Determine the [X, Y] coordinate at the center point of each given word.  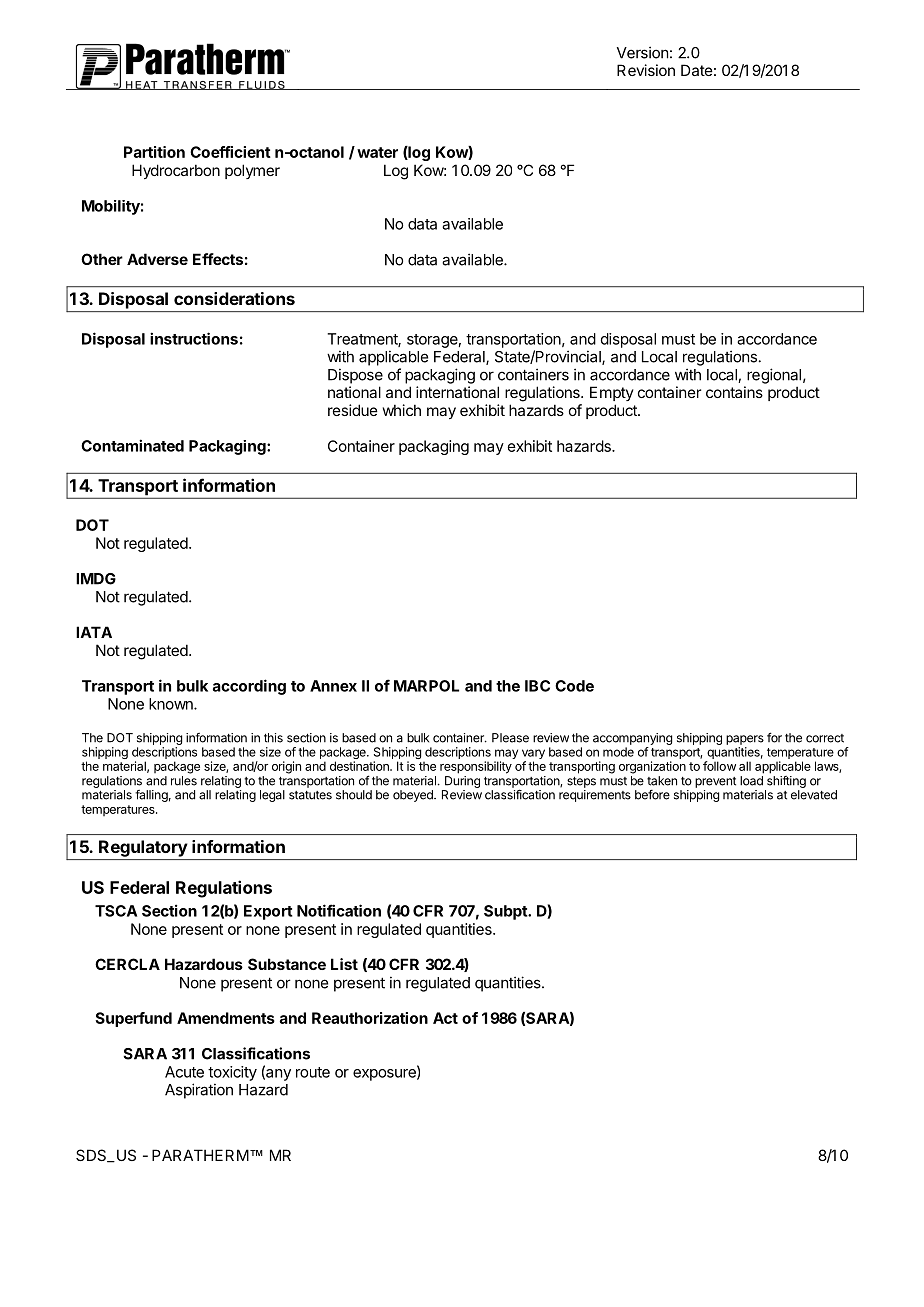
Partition [154, 152]
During [462, 782]
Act [445, 1018]
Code [574, 686]
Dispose [355, 376]
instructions [194, 338]
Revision [646, 70]
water [377, 152]
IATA [94, 632]
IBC [537, 686]
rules [184, 781]
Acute [184, 1072]
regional [774, 376]
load [751, 781]
